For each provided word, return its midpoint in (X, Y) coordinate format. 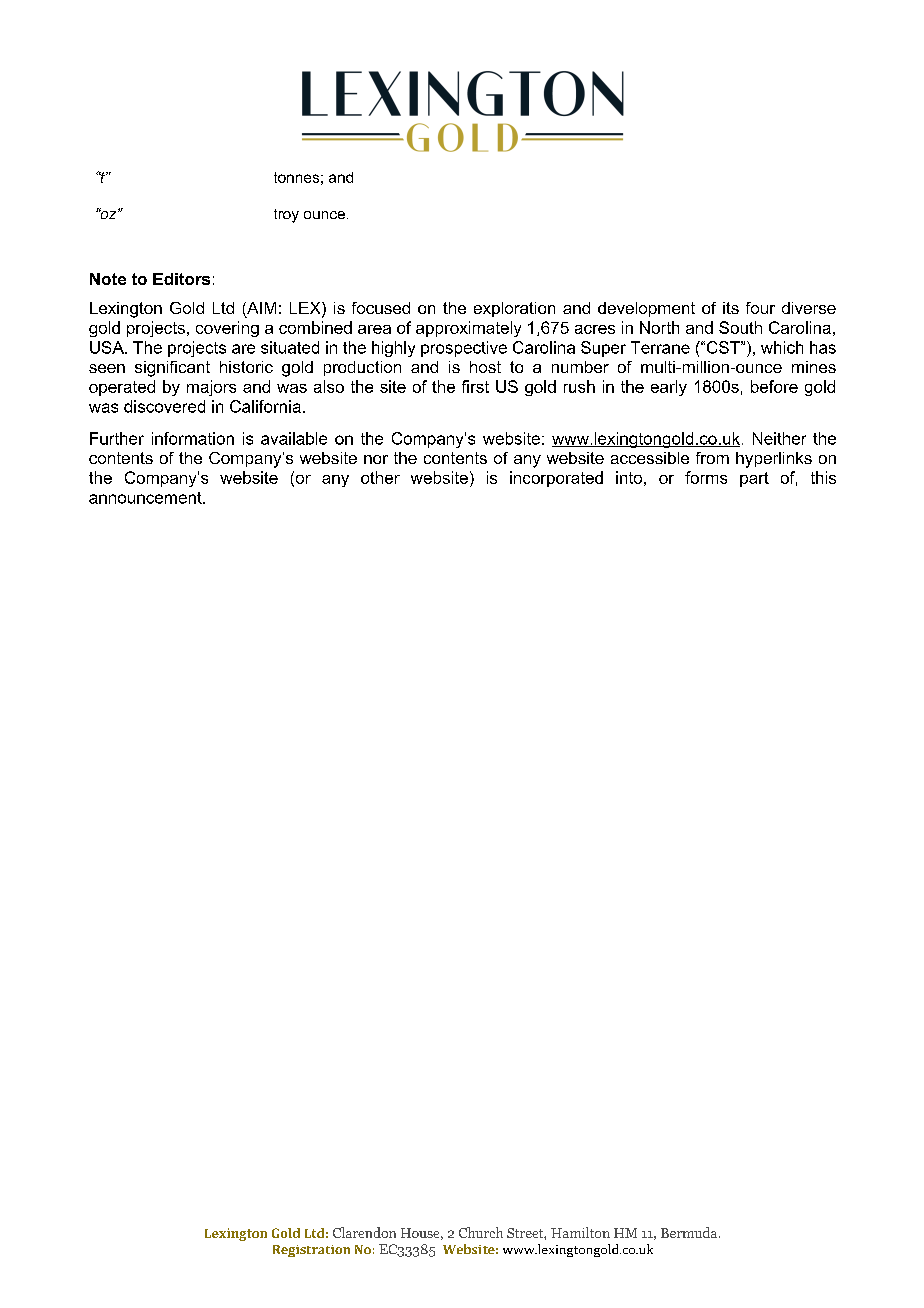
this (823, 477)
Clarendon (364, 1232)
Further (117, 438)
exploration (514, 309)
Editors (181, 279)
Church (481, 1232)
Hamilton (580, 1232)
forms (706, 477)
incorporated (556, 479)
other (380, 477)
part (754, 479)
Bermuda (690, 1232)
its (731, 308)
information (193, 438)
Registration (311, 1251)
